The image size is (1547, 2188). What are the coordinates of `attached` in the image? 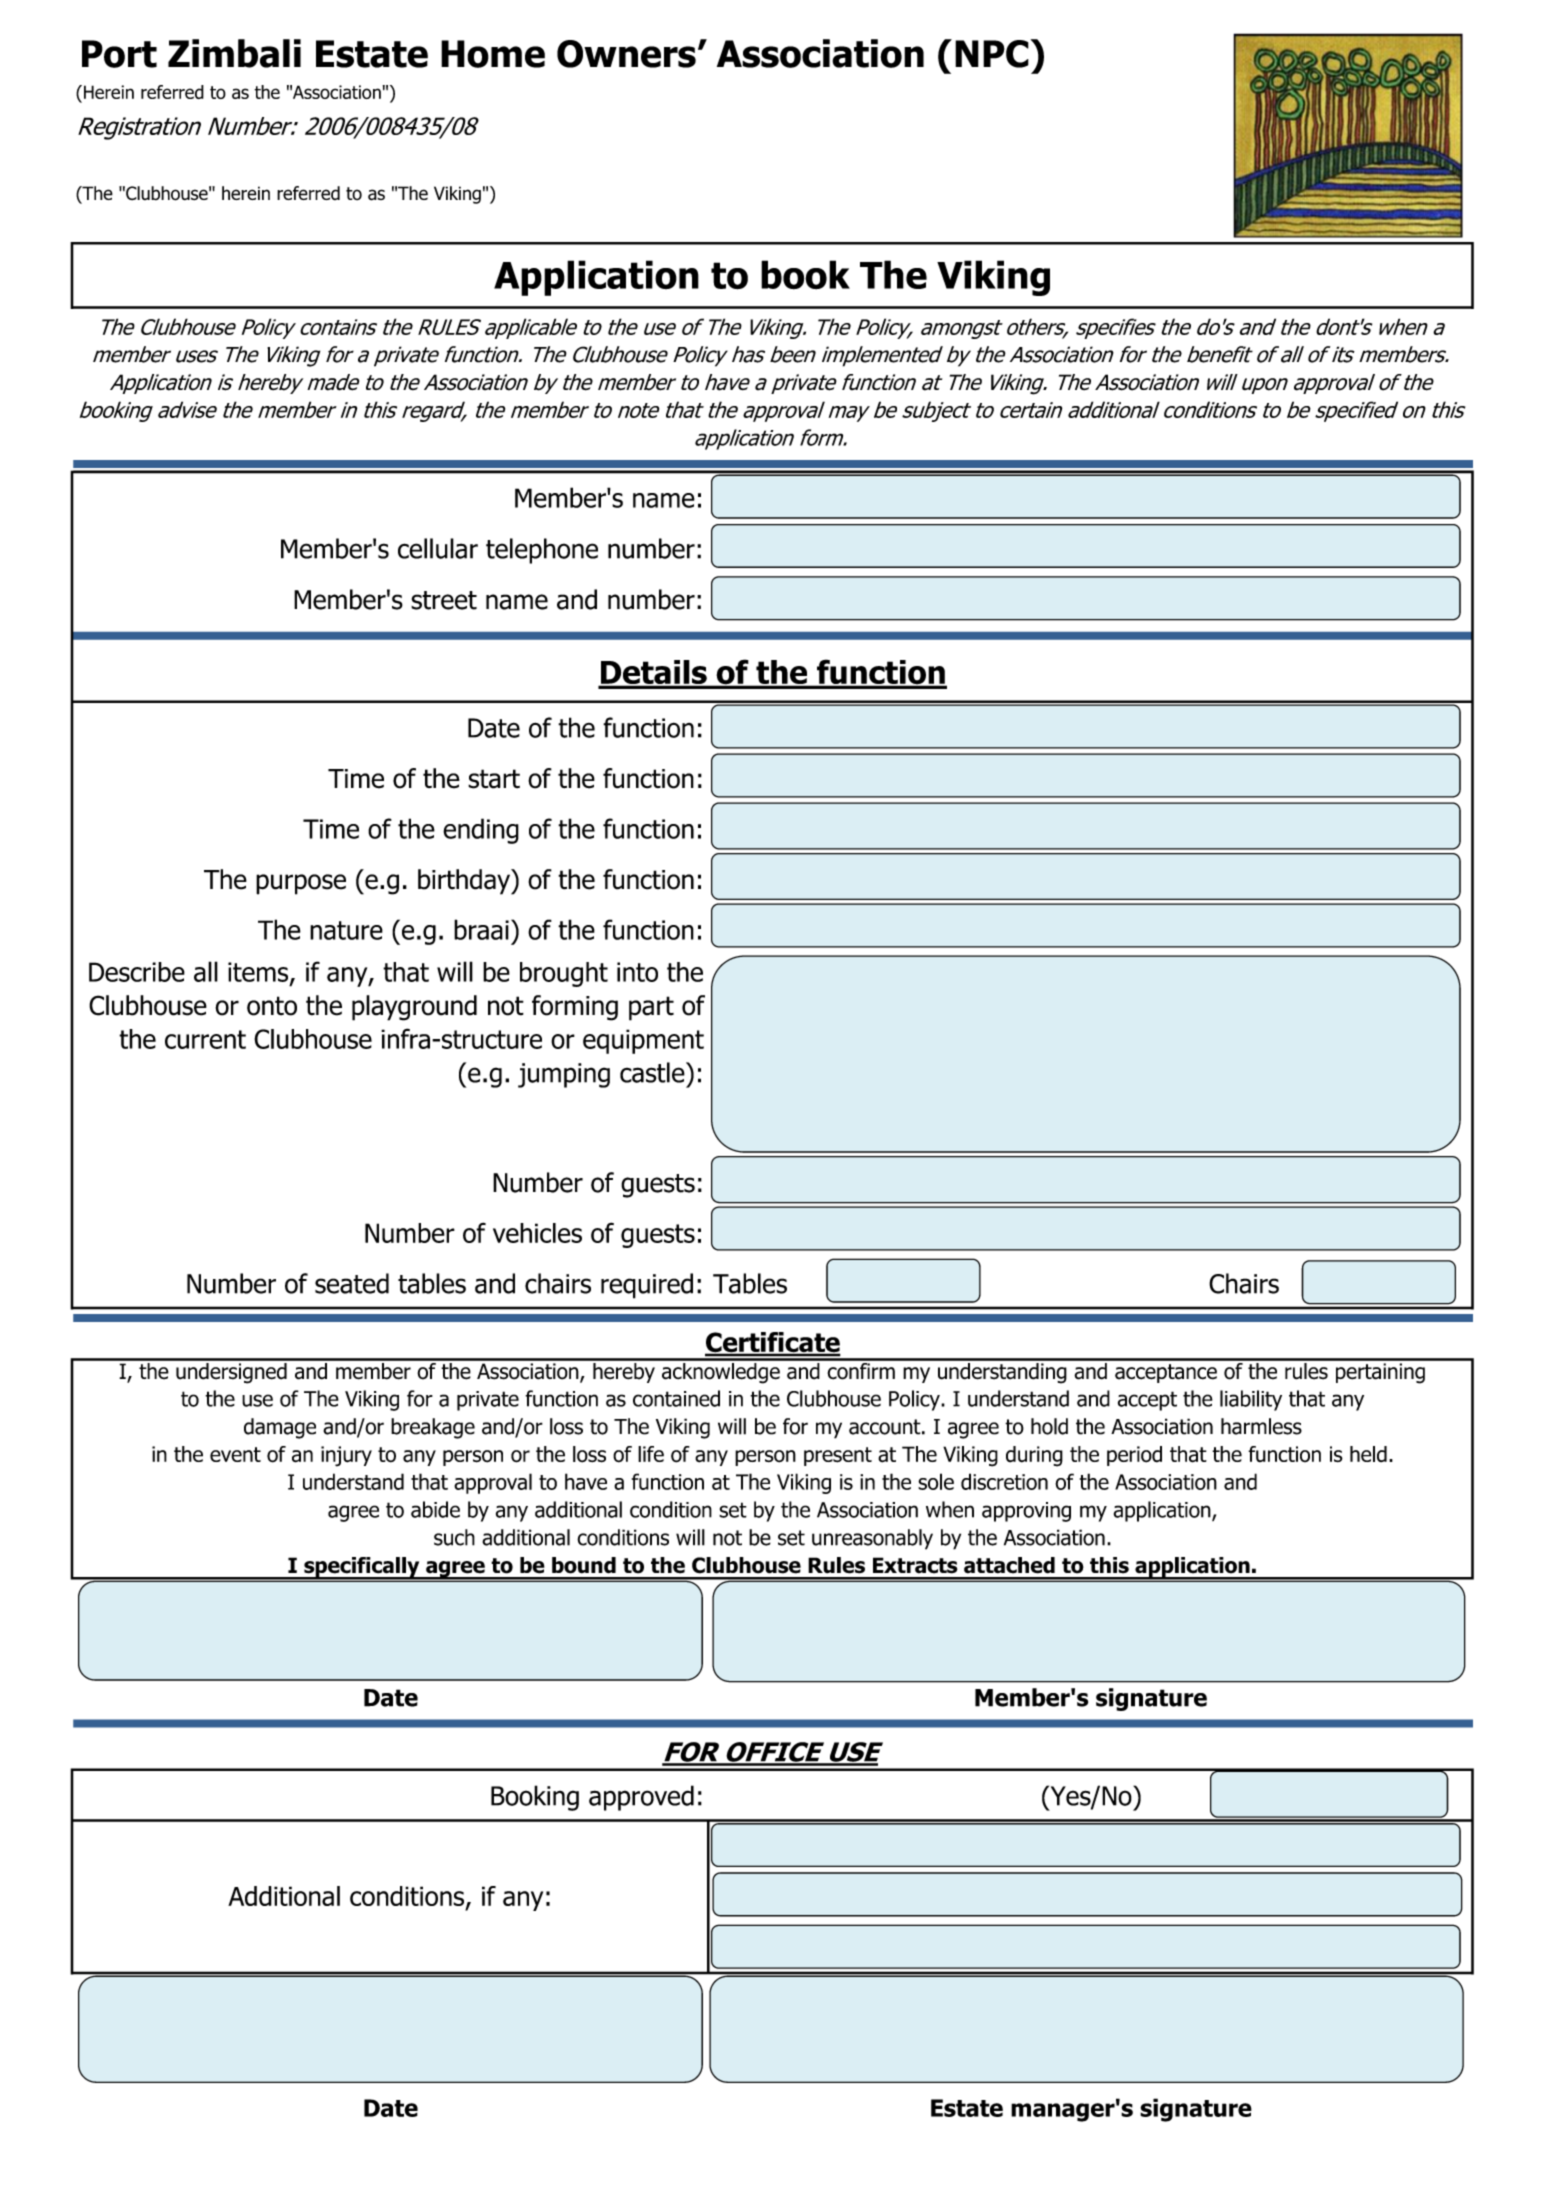 It's located at (1009, 1565).
